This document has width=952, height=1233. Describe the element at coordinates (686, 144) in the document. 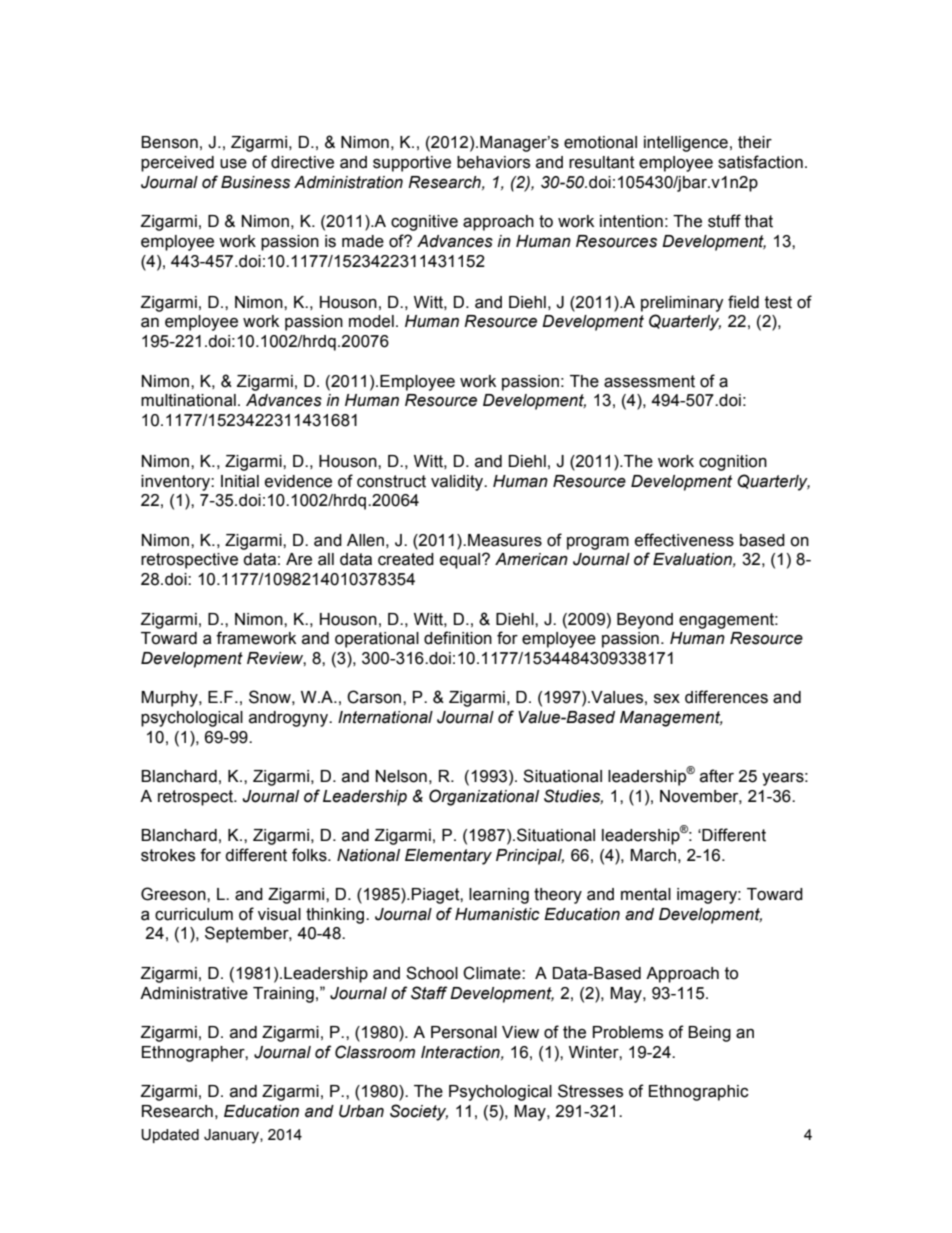

I see `intelligence` at that location.
